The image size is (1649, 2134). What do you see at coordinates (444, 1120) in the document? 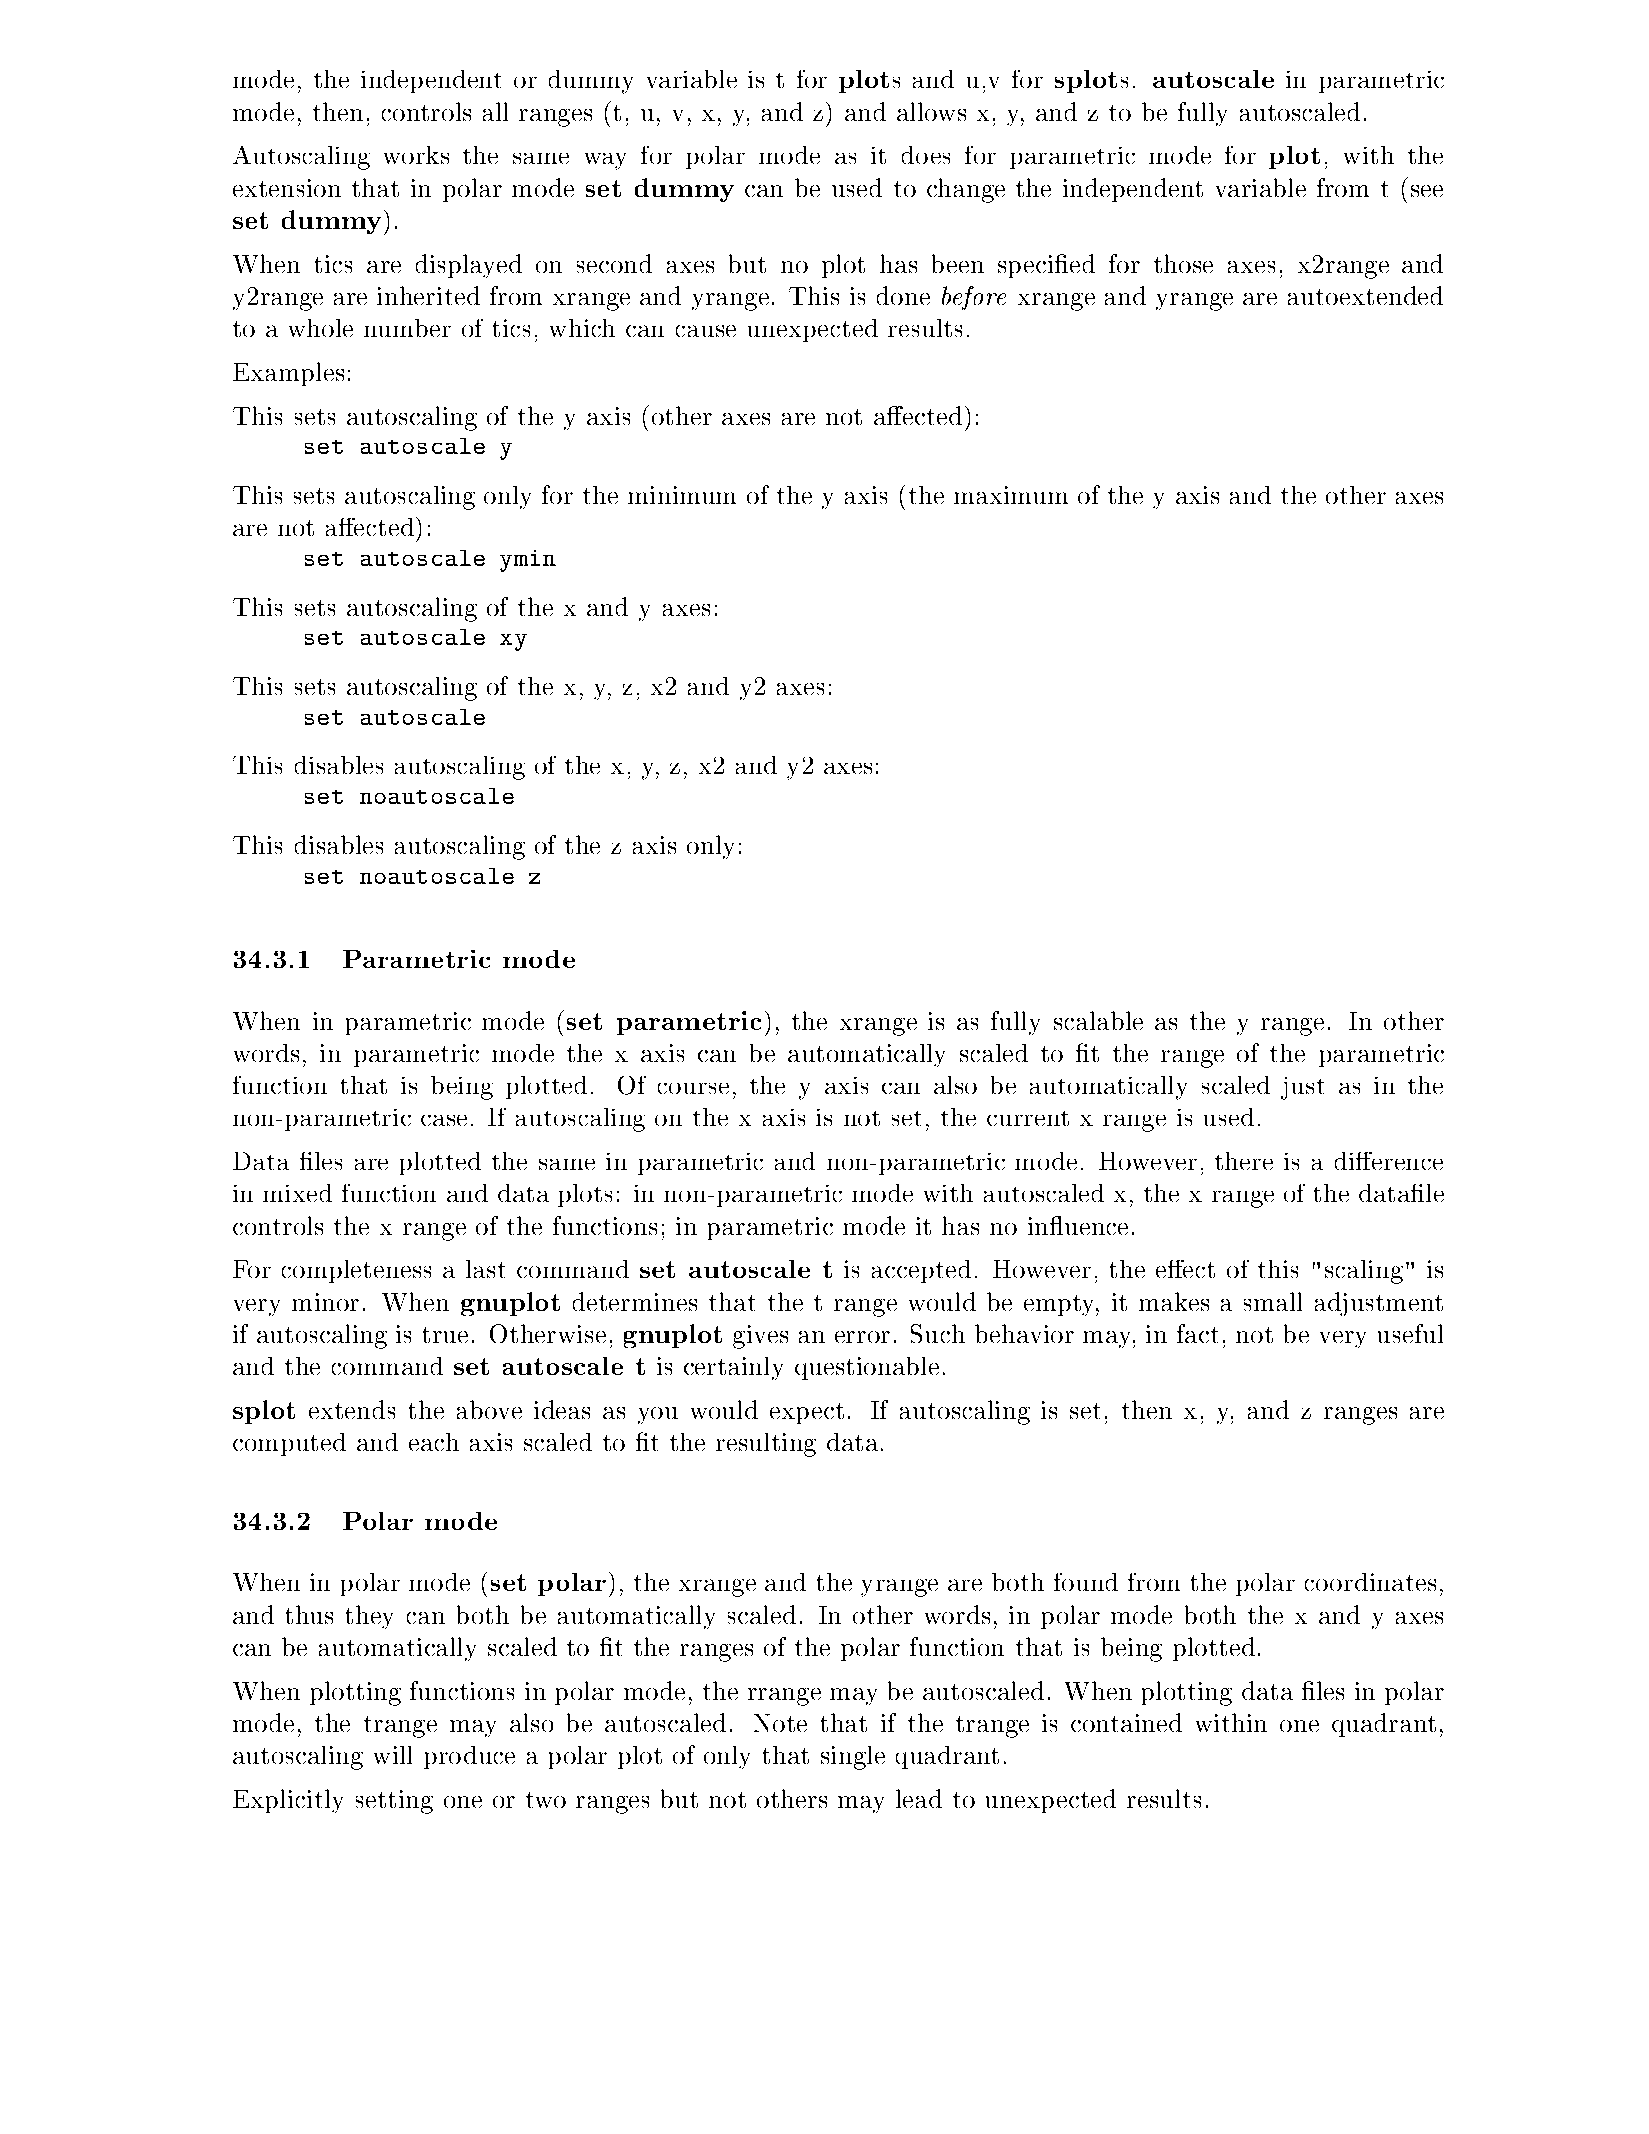
I see `case` at bounding box center [444, 1120].
